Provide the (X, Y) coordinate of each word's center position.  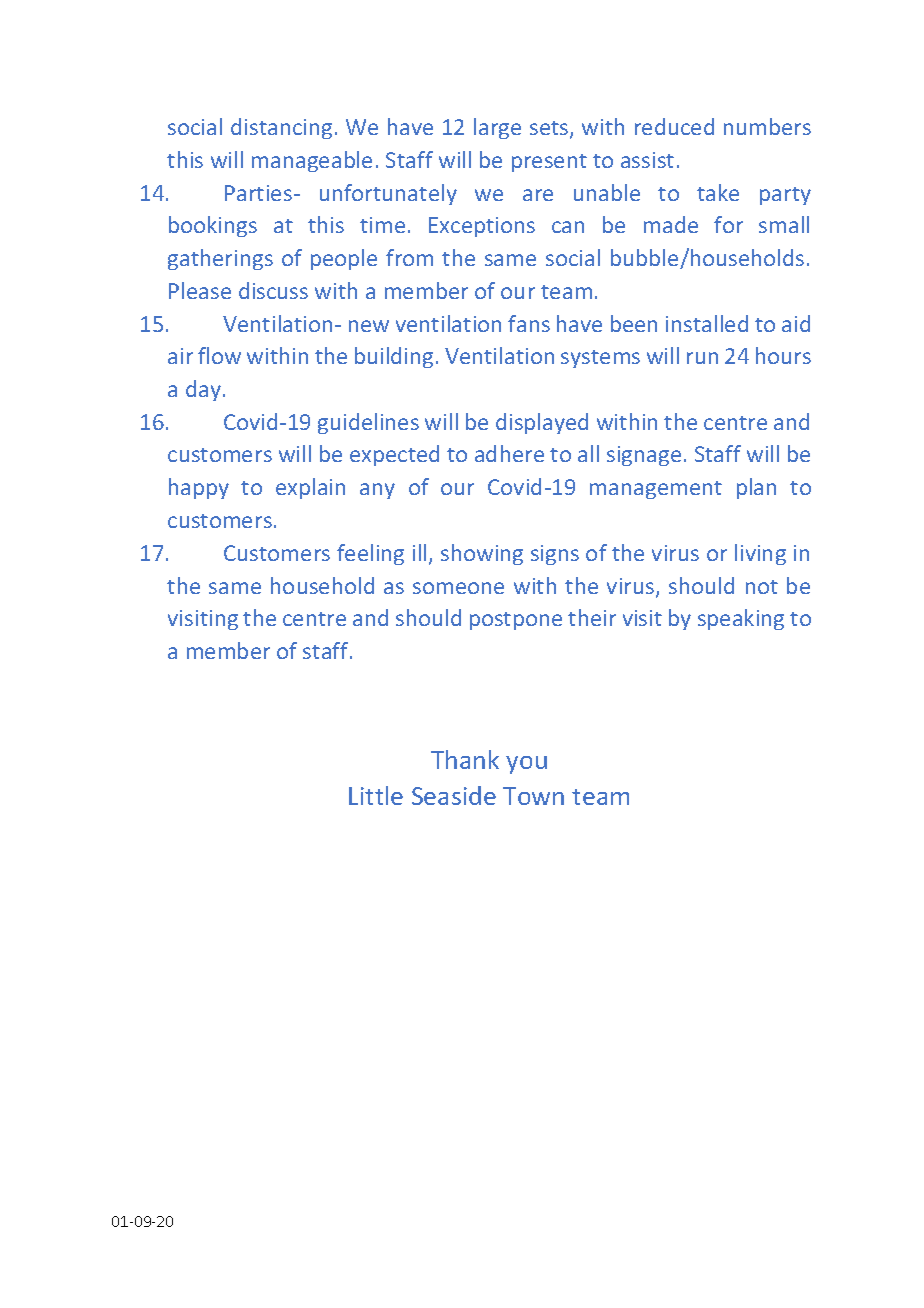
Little (376, 795)
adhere (509, 453)
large (497, 128)
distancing (281, 128)
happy (199, 488)
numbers (767, 126)
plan (756, 488)
